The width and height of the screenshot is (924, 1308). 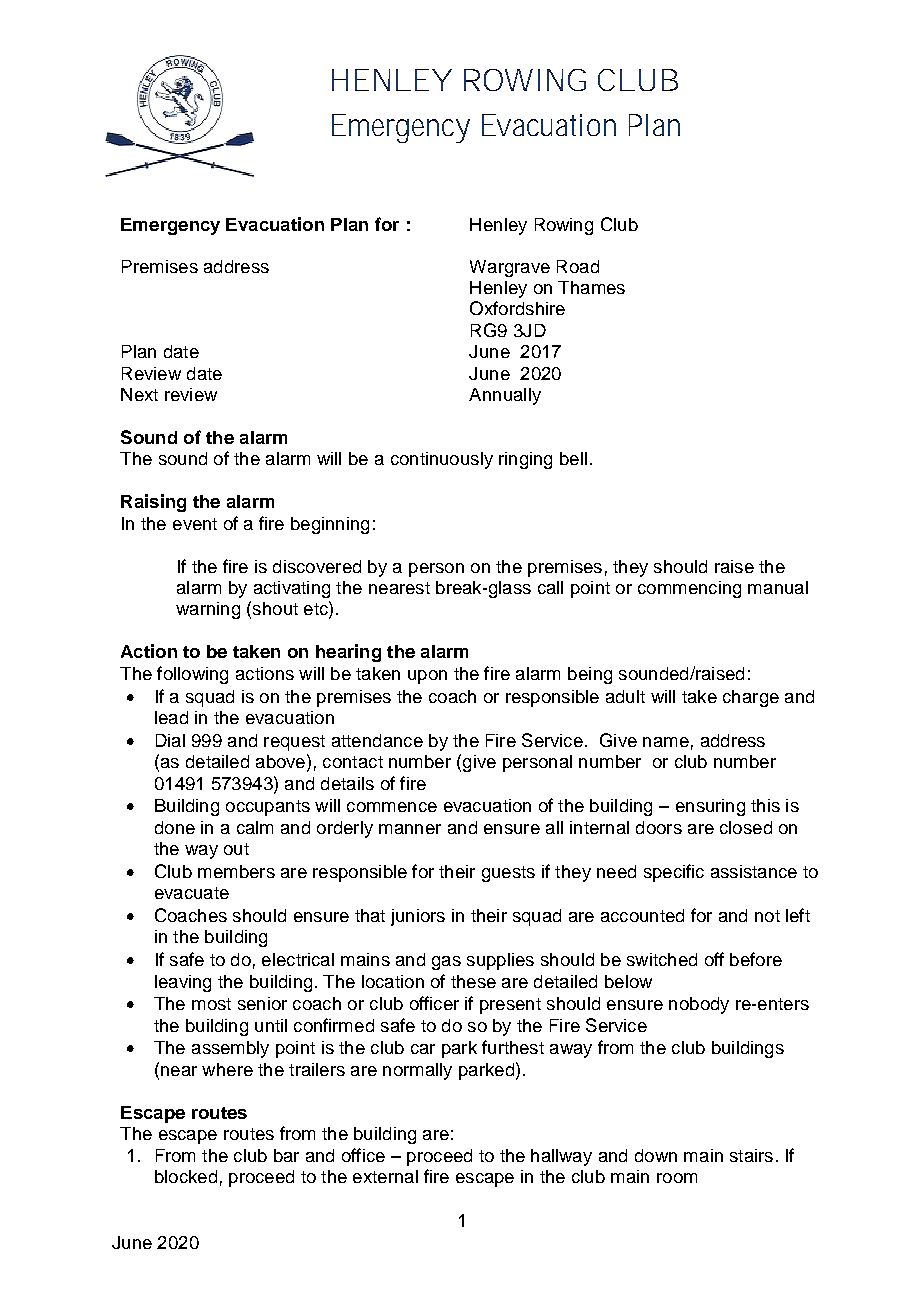 I want to click on external, so click(x=385, y=1176).
